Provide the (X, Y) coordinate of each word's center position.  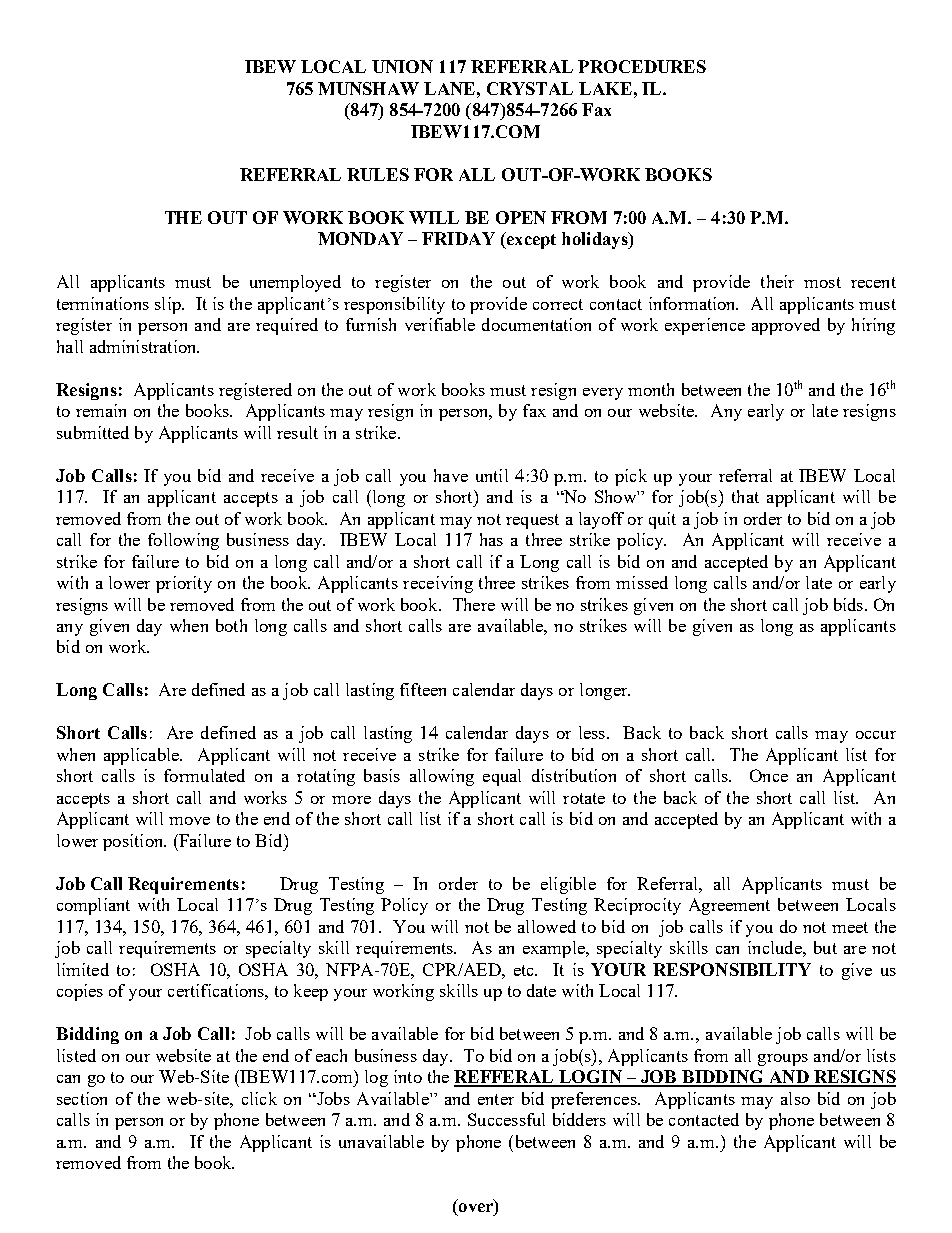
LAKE (605, 88)
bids (850, 604)
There (474, 604)
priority (184, 584)
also (795, 1098)
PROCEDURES (642, 66)
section (82, 1098)
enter (496, 1099)
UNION (402, 66)
